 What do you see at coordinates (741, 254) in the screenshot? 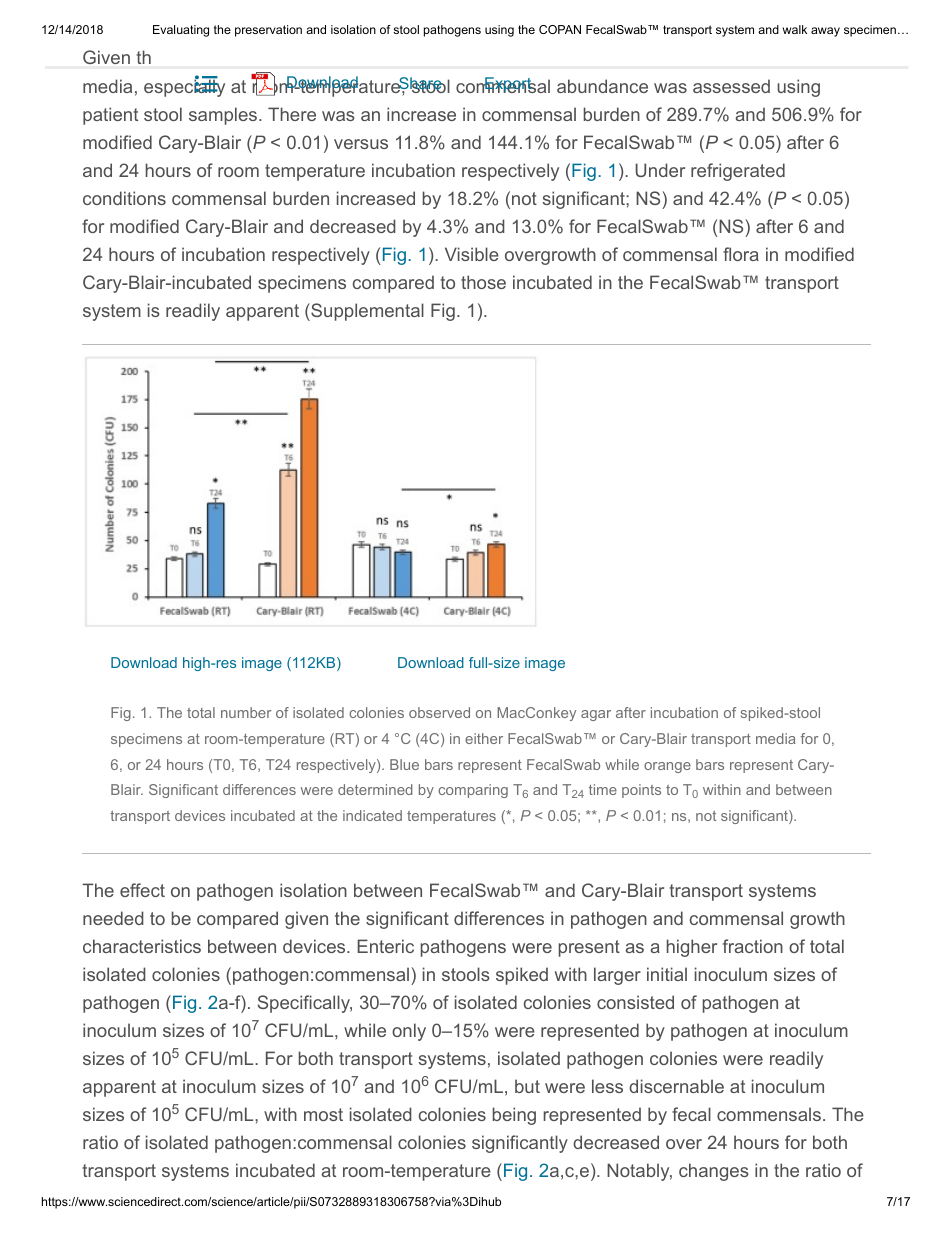
I see `flora` at bounding box center [741, 254].
